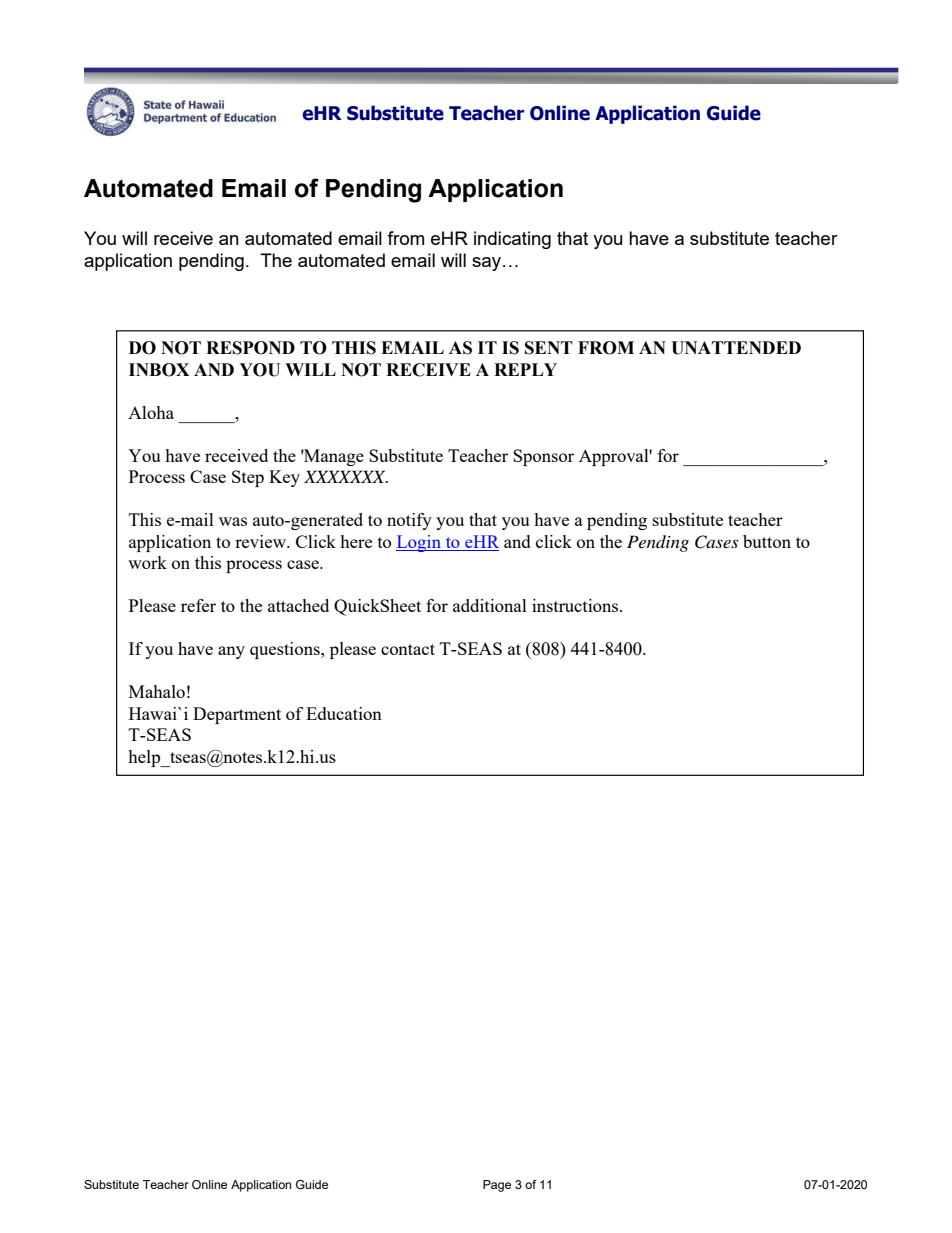 The width and height of the screenshot is (952, 1233). Describe the element at coordinates (408, 649) in the screenshot. I see `contact` at that location.
